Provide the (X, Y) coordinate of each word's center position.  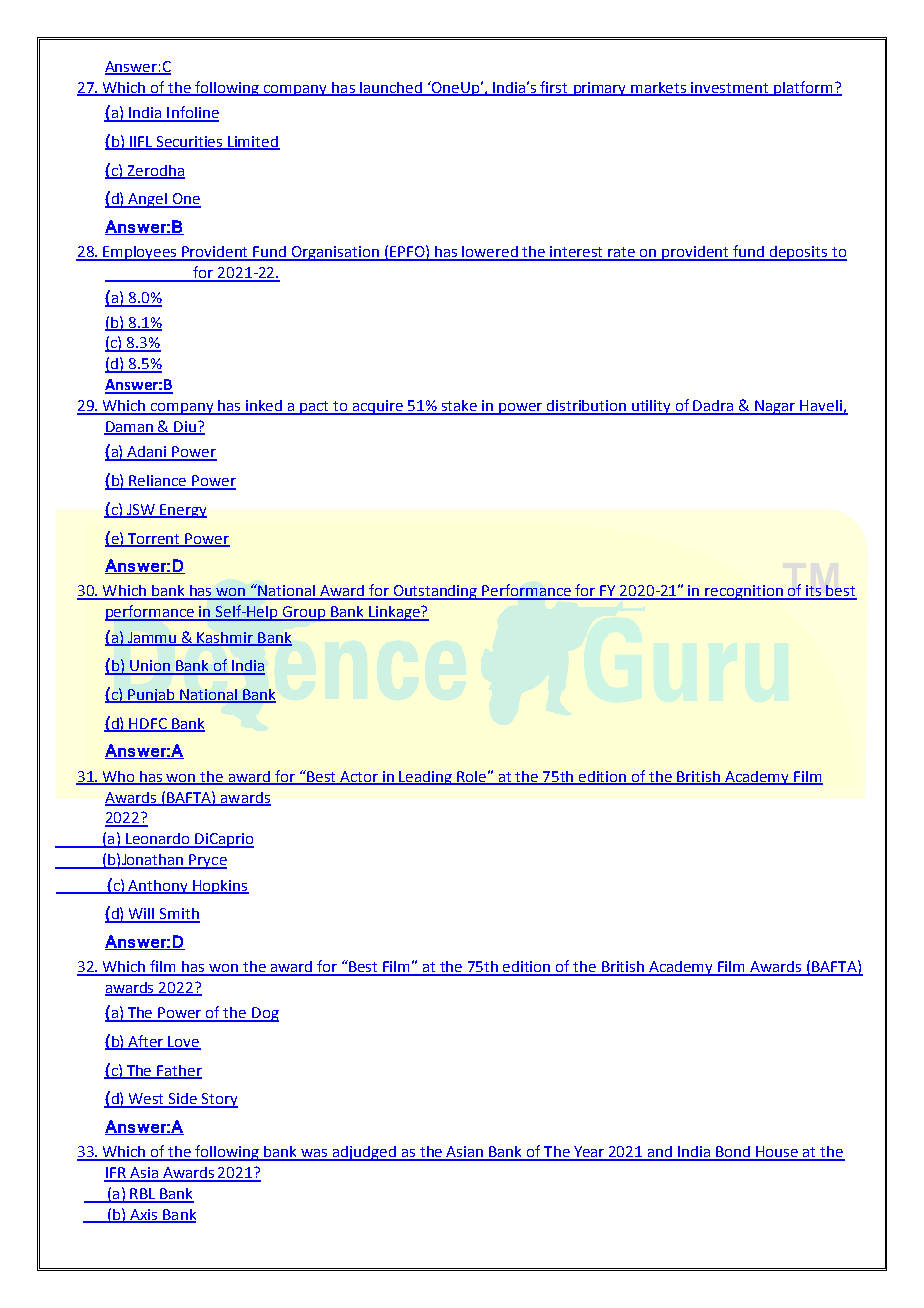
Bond (734, 1153)
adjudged (364, 1153)
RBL (143, 1195)
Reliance (158, 482)
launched (391, 88)
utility (652, 407)
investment (730, 88)
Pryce (207, 861)
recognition (745, 592)
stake (460, 407)
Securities (190, 143)
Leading (426, 778)
